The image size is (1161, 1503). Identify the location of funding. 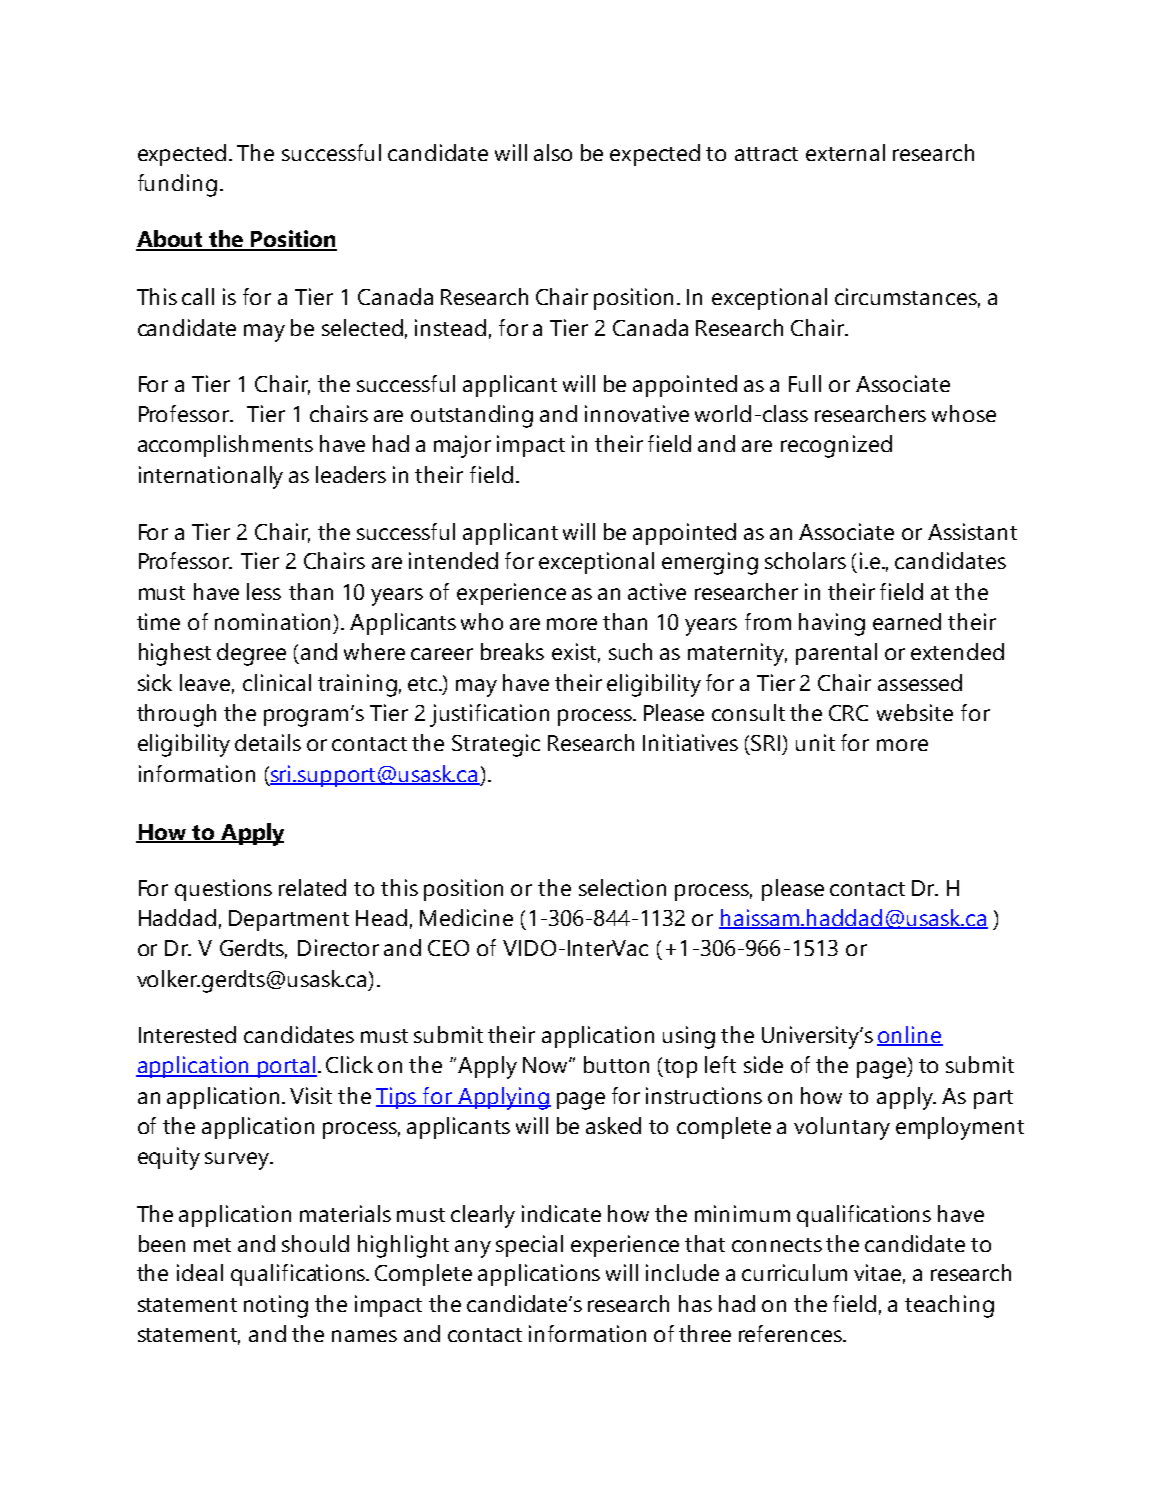
(177, 185).
